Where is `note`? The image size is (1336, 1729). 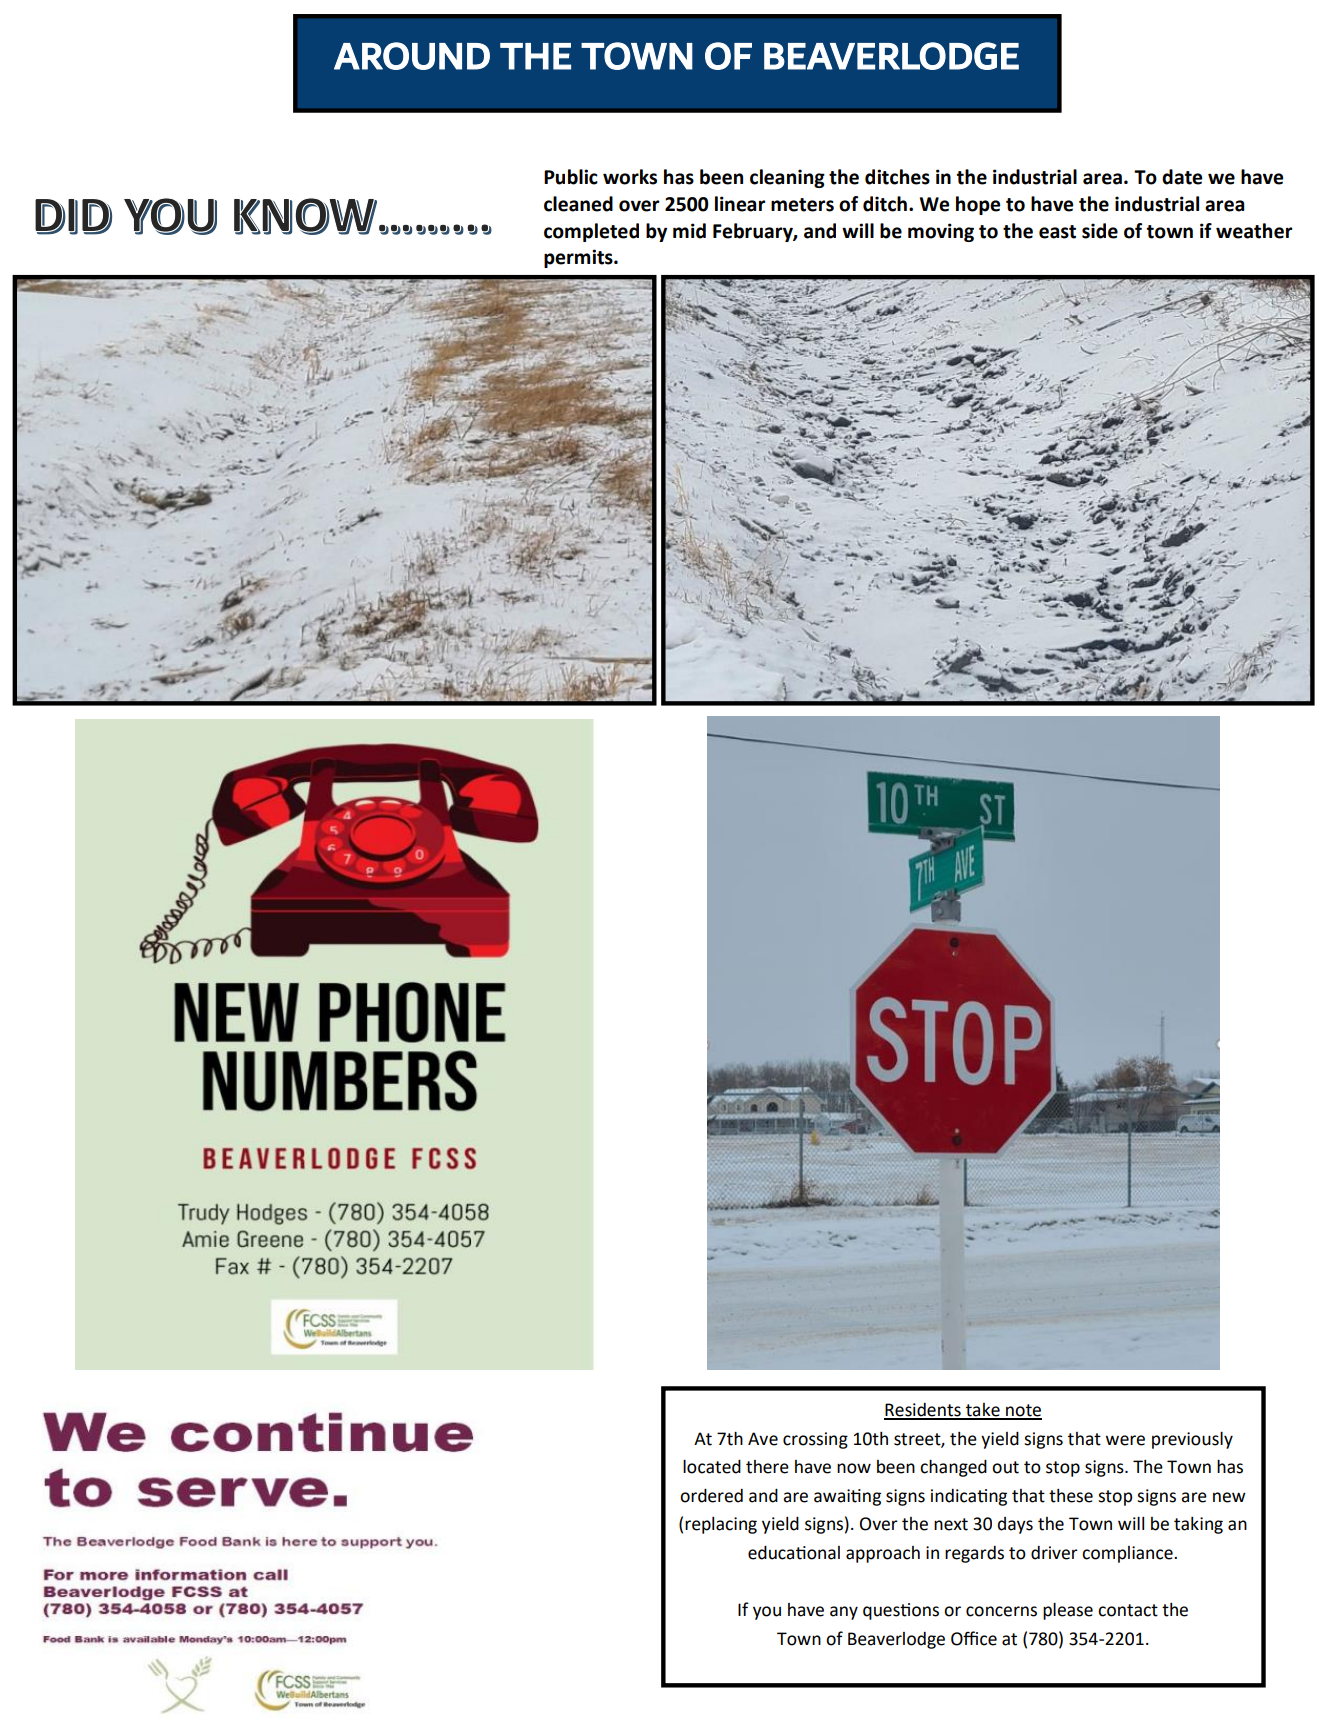 note is located at coordinates (1023, 1411).
